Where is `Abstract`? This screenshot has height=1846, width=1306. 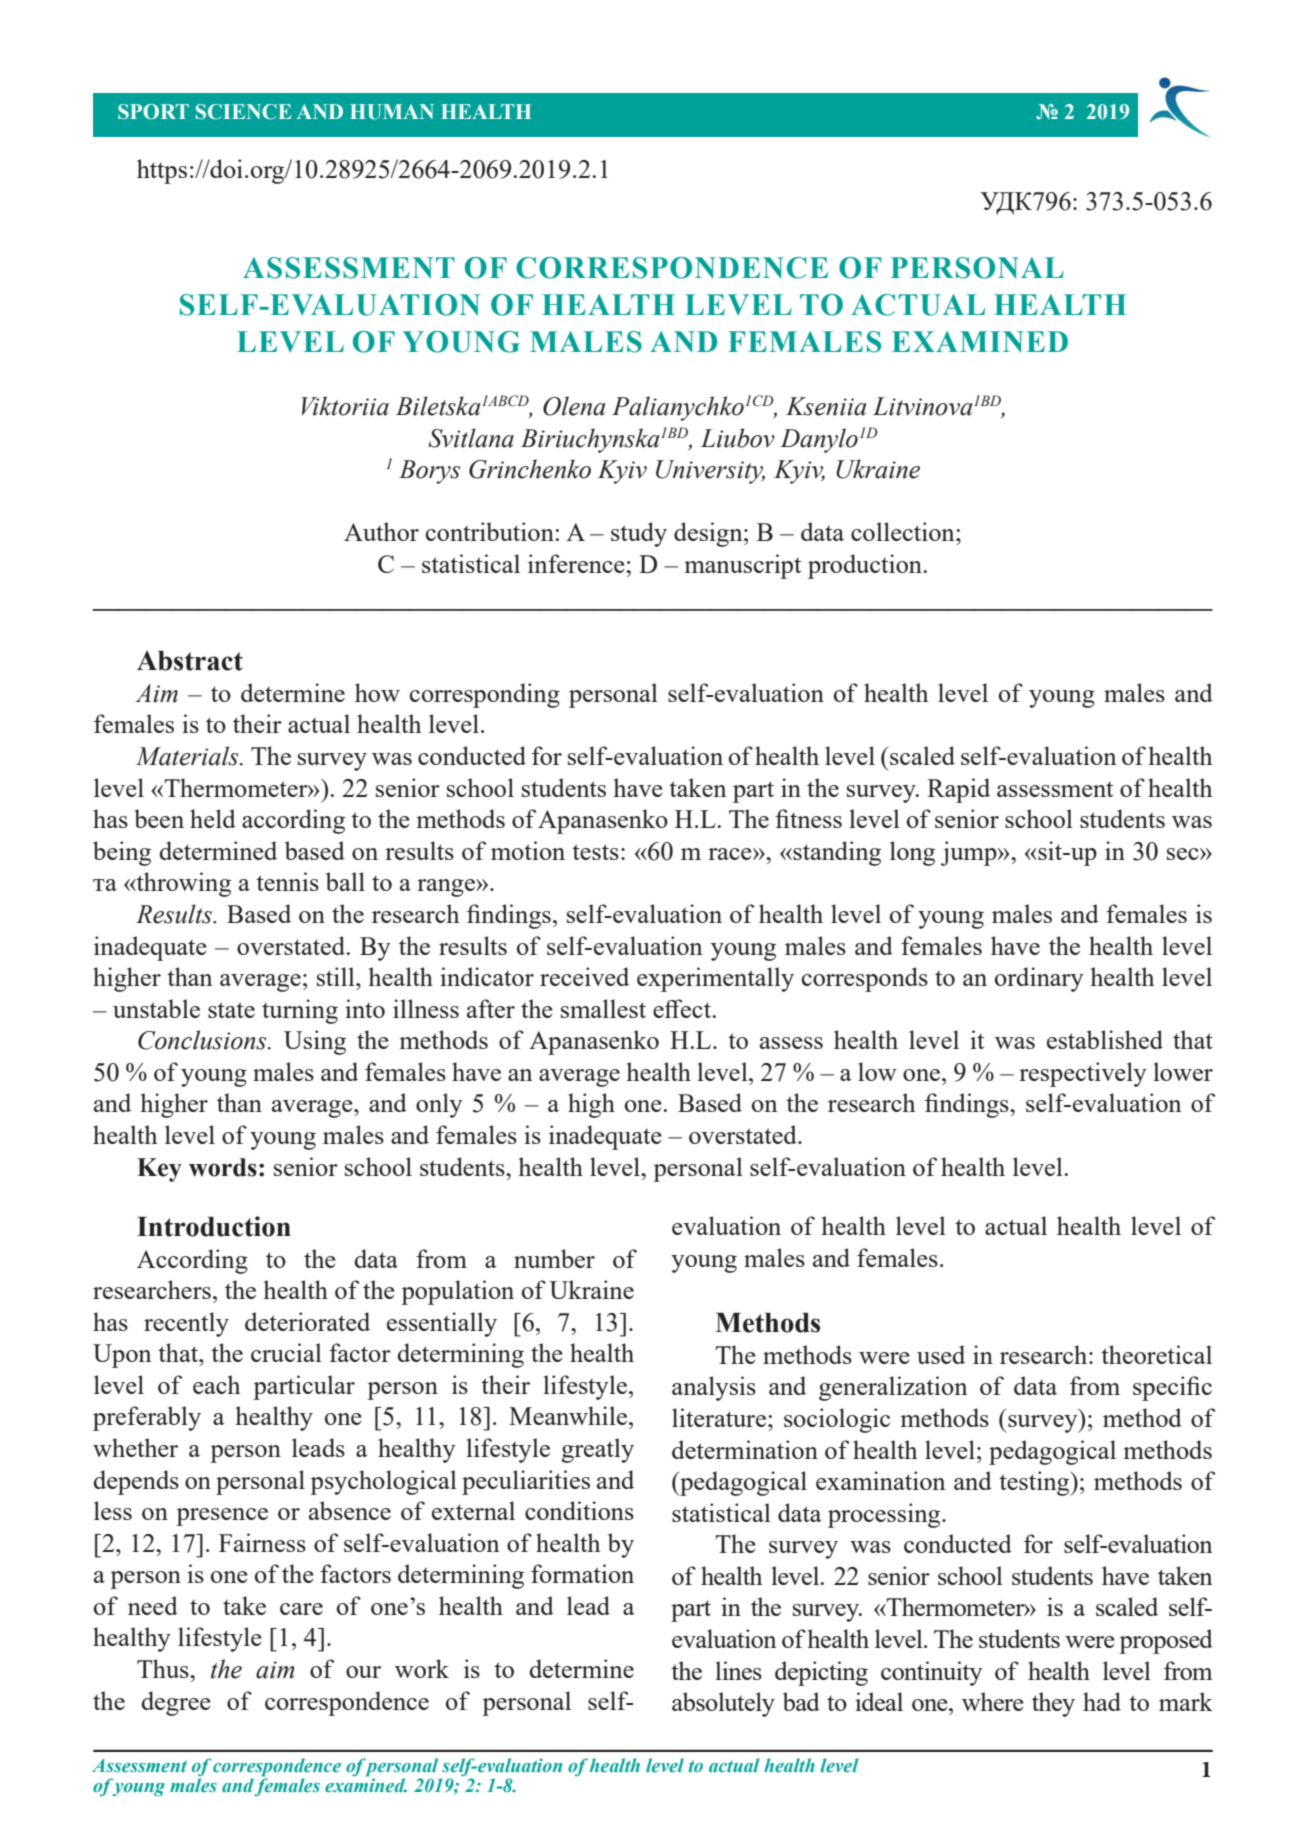
Abstract is located at coordinates (190, 661).
